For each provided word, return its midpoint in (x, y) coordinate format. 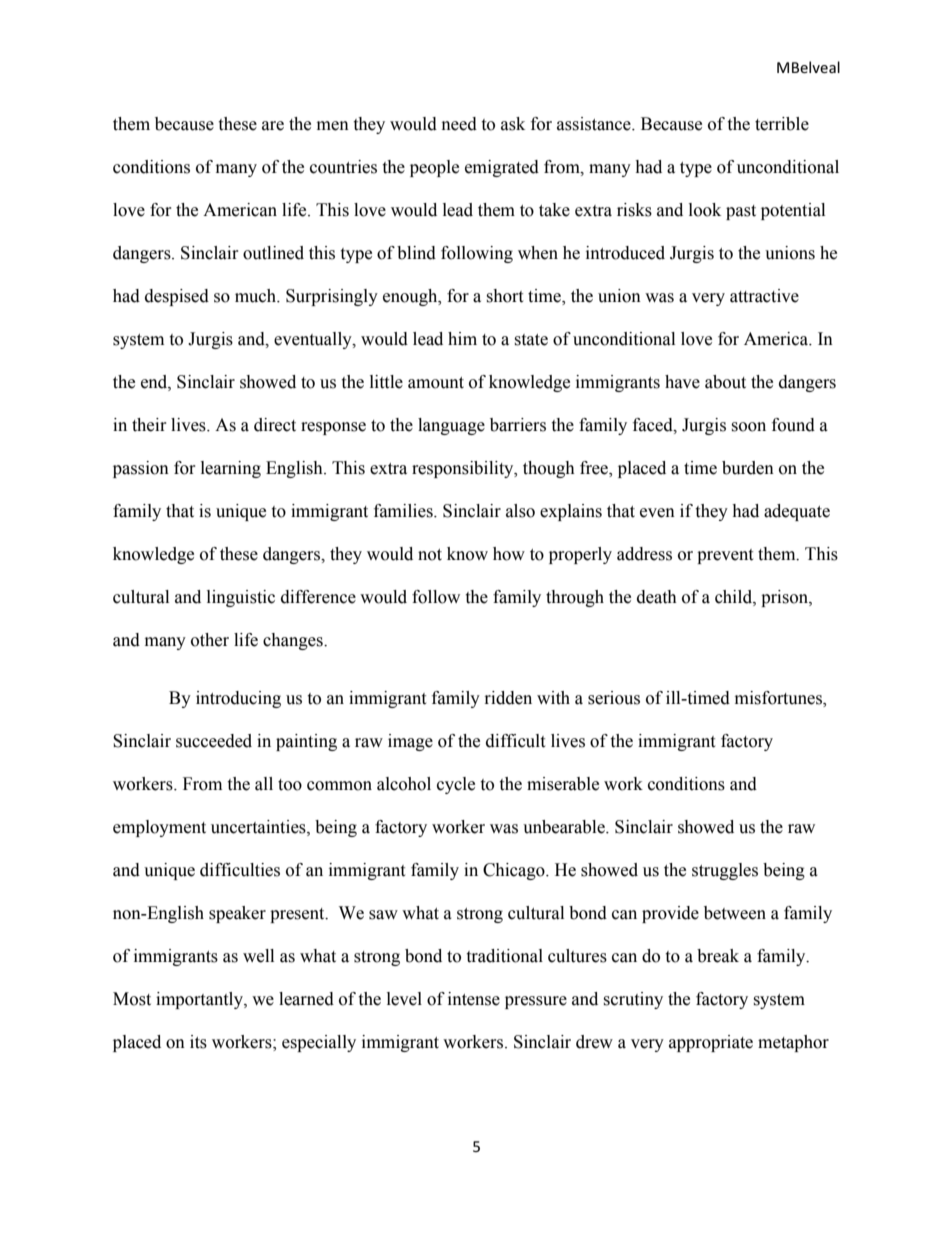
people (434, 168)
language (451, 426)
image (410, 742)
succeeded (214, 741)
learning (231, 469)
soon (748, 427)
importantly (200, 1000)
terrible (782, 124)
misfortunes (779, 699)
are (273, 126)
